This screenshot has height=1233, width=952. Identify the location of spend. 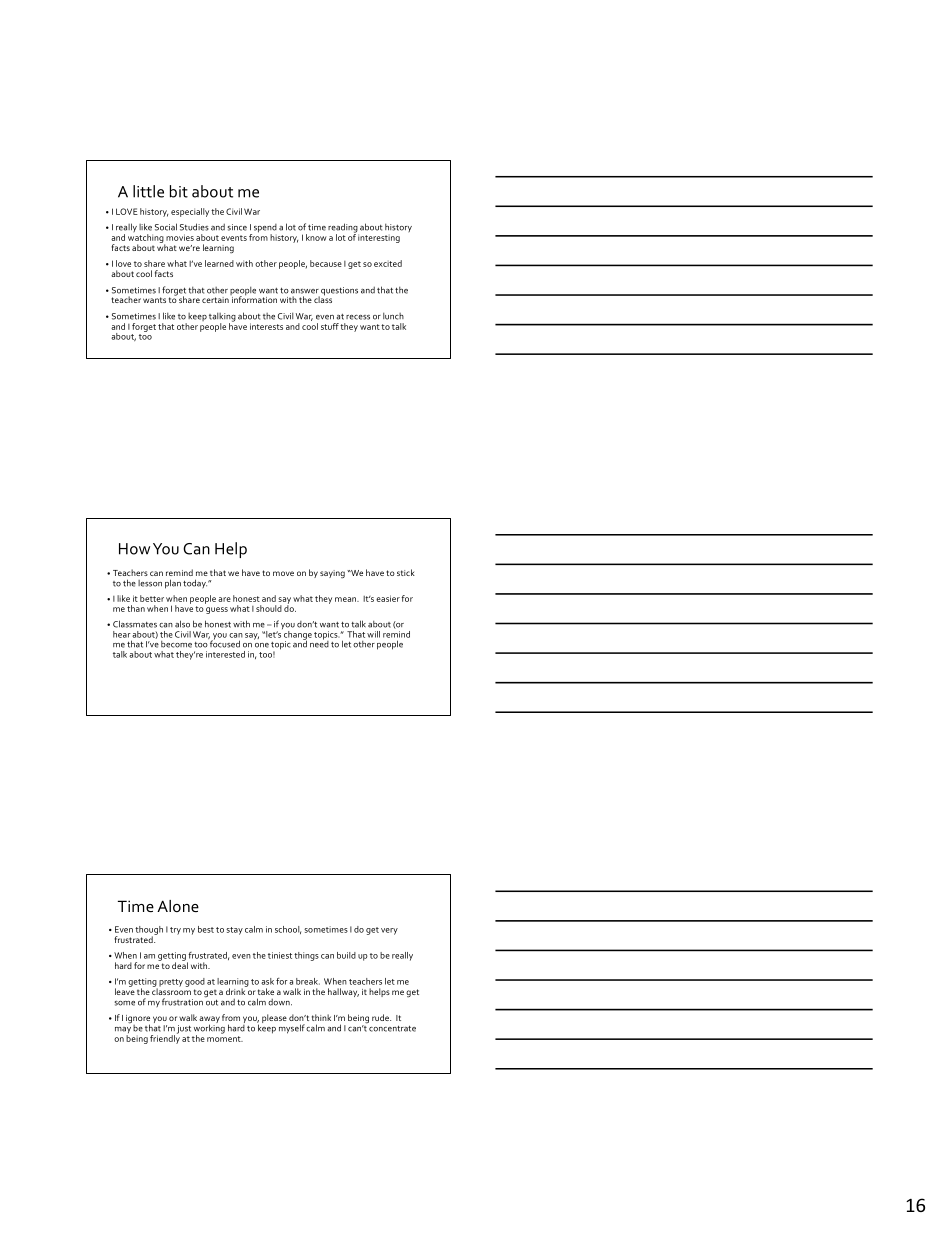
(265, 229).
